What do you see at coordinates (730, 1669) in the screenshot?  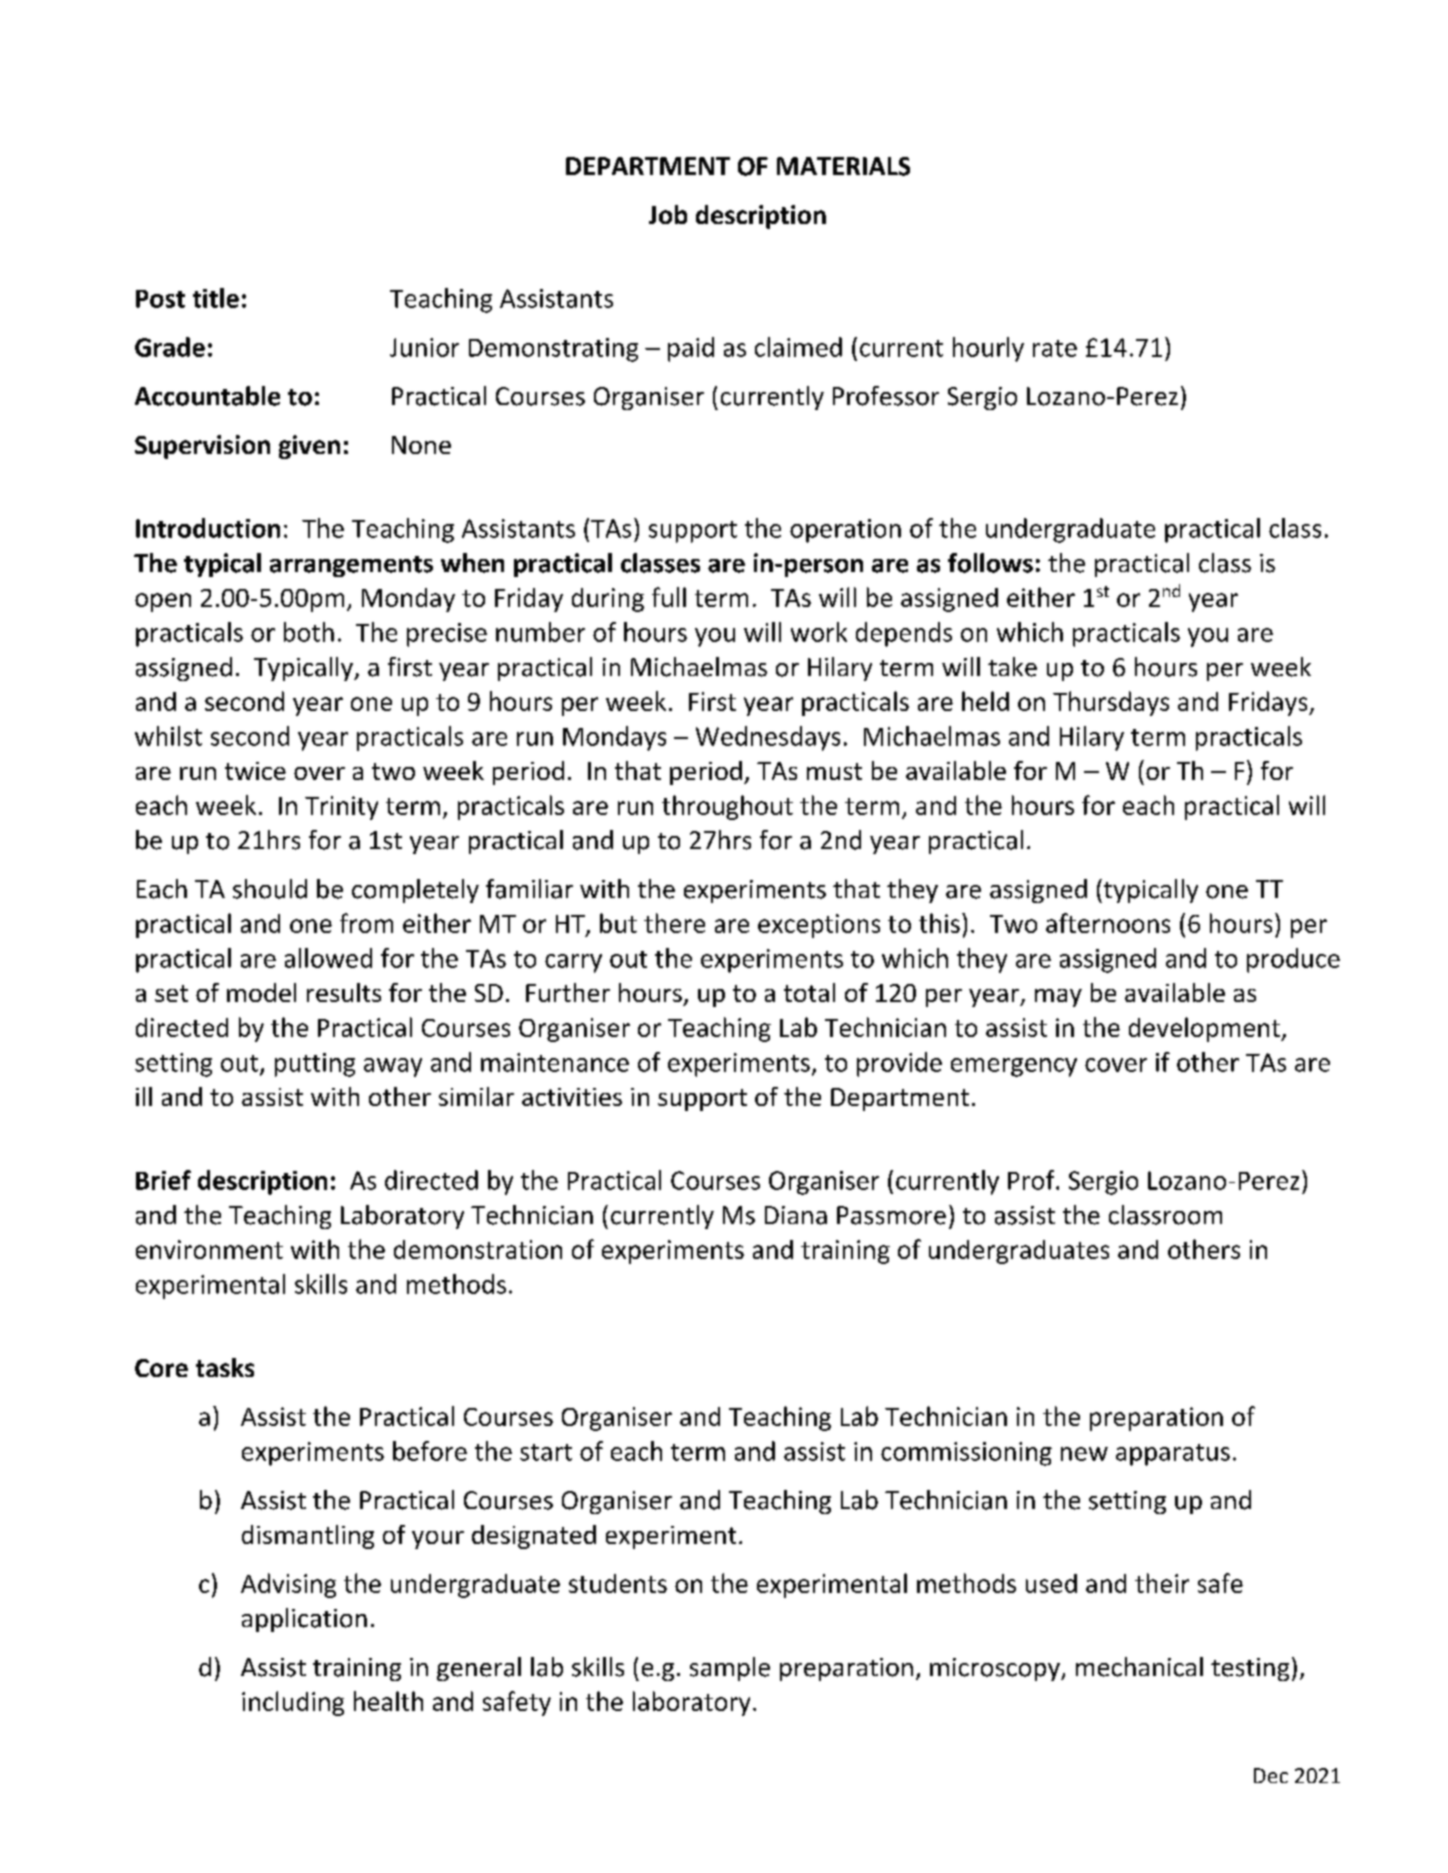 I see `sample` at bounding box center [730, 1669].
